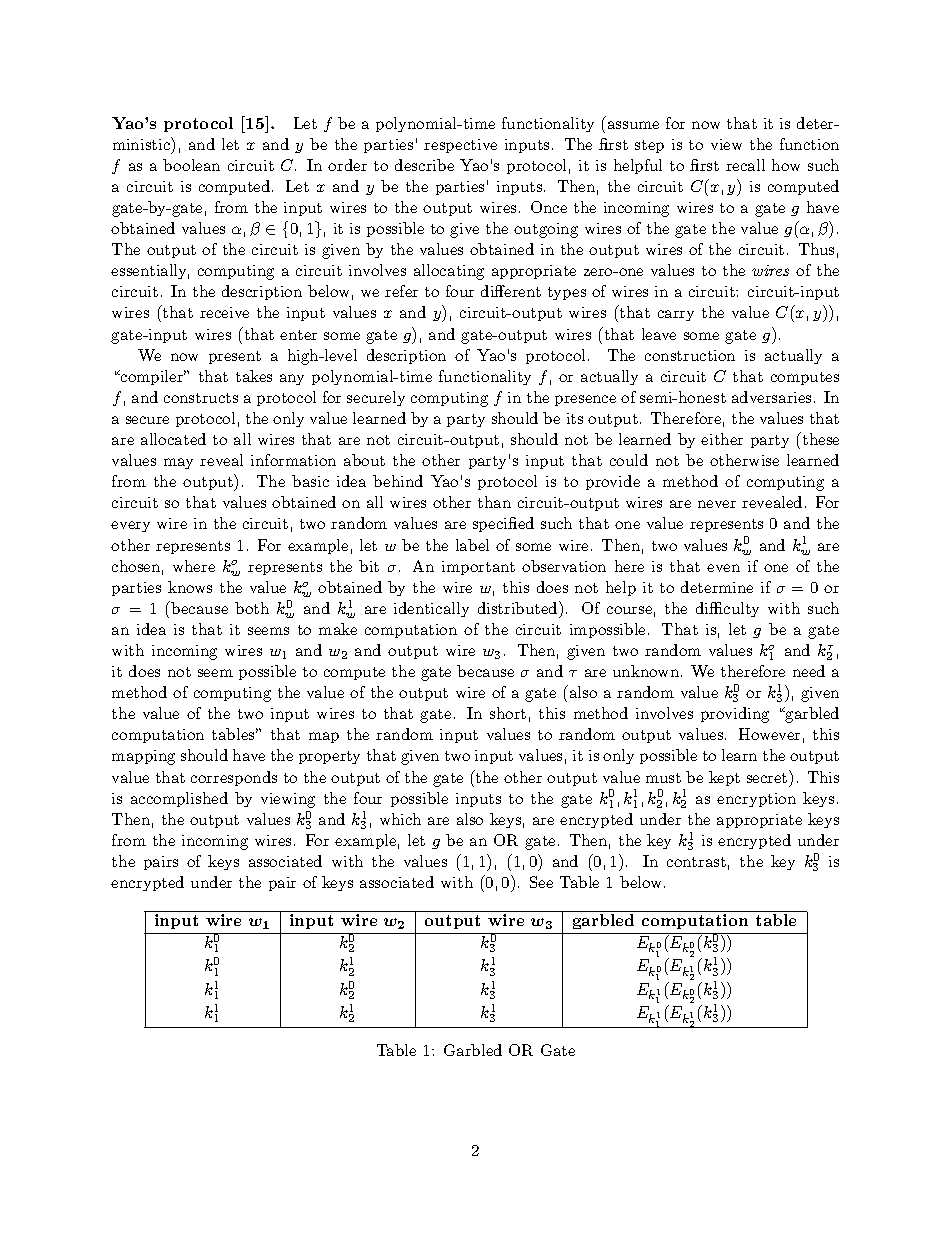 The height and width of the screenshot is (1233, 952). Describe the element at coordinates (252, 608) in the screenshot. I see `both` at that location.
